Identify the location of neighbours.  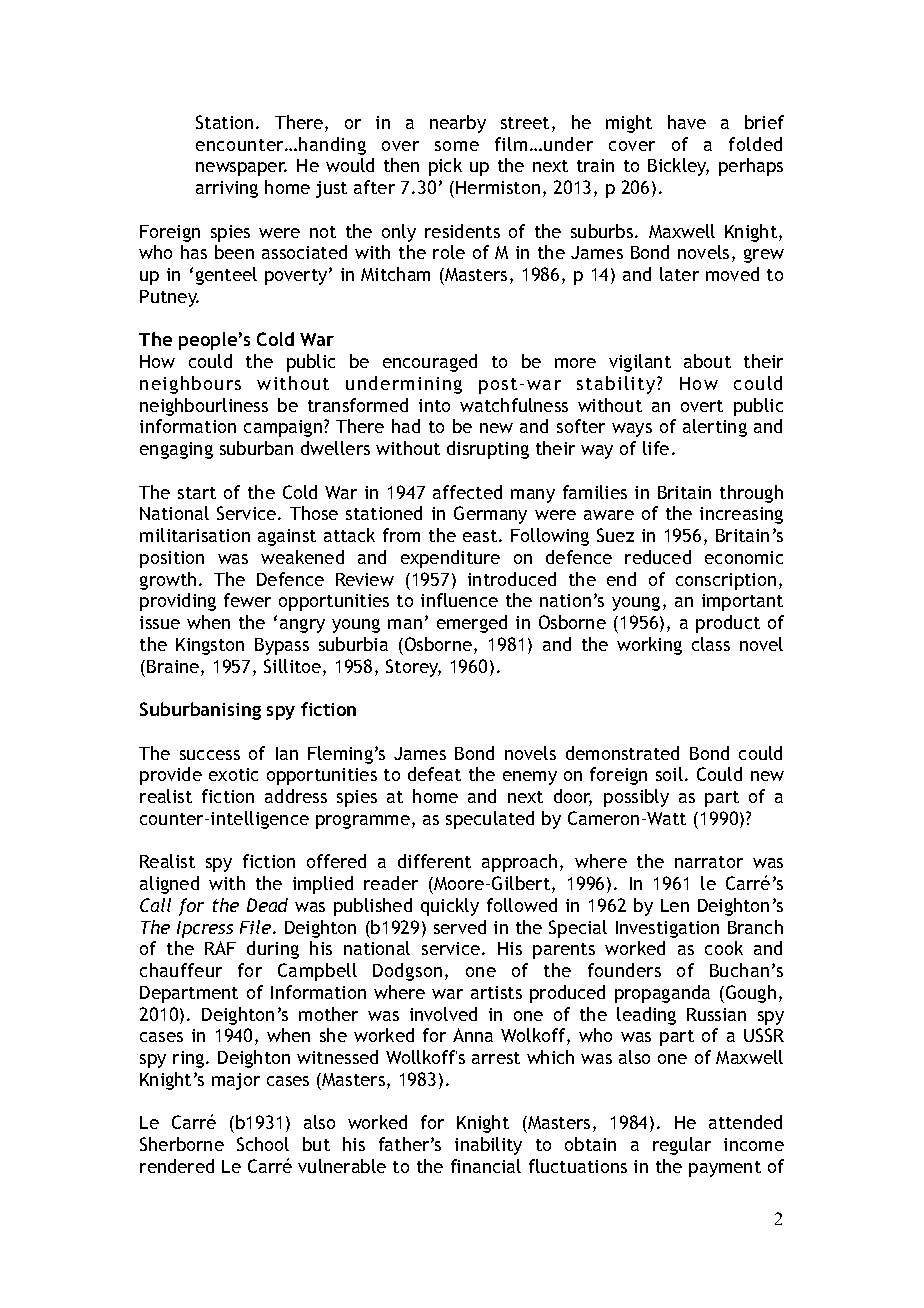
(190, 385).
